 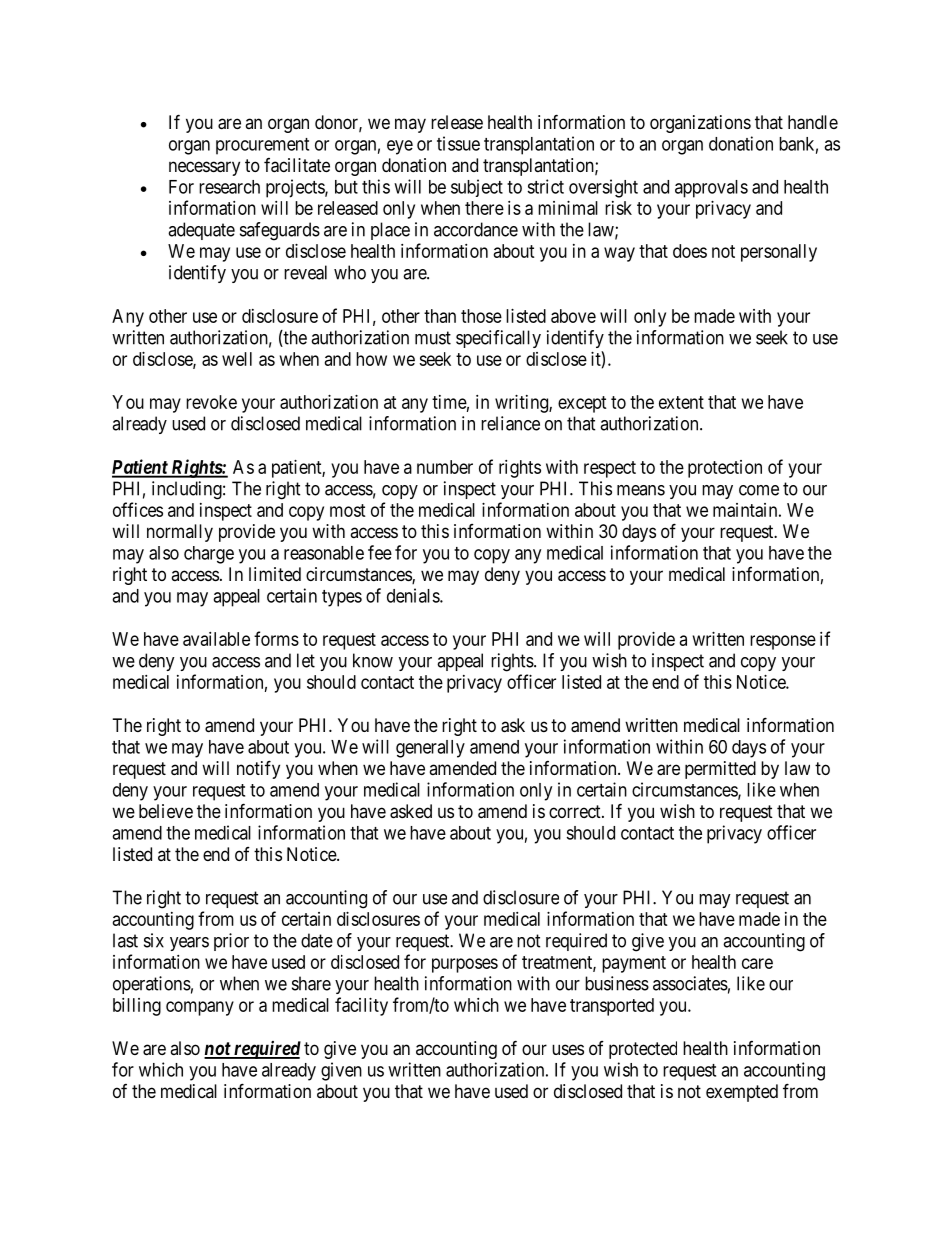 I want to click on company, so click(x=200, y=1008).
